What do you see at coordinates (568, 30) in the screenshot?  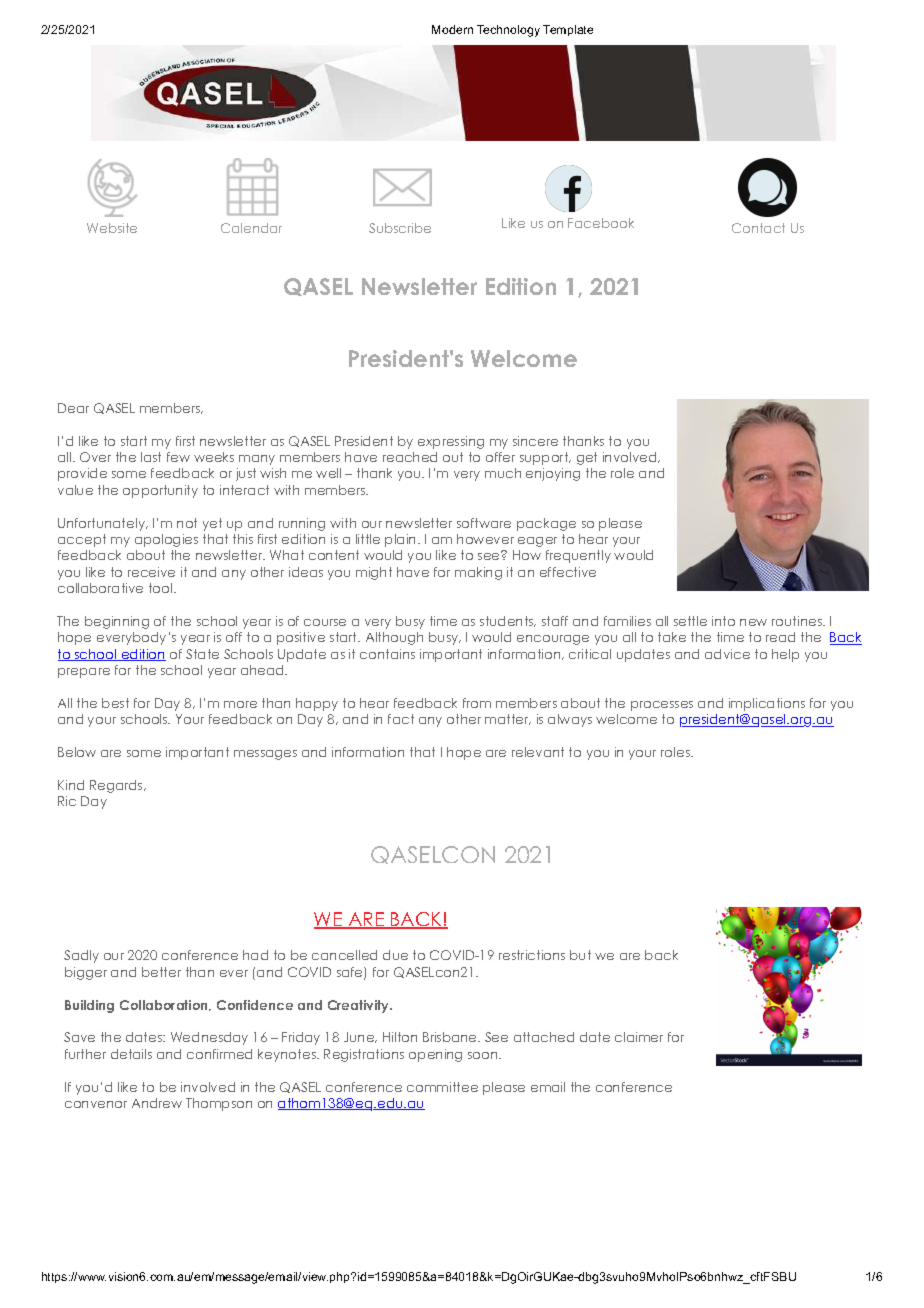 I see `Template` at bounding box center [568, 30].
